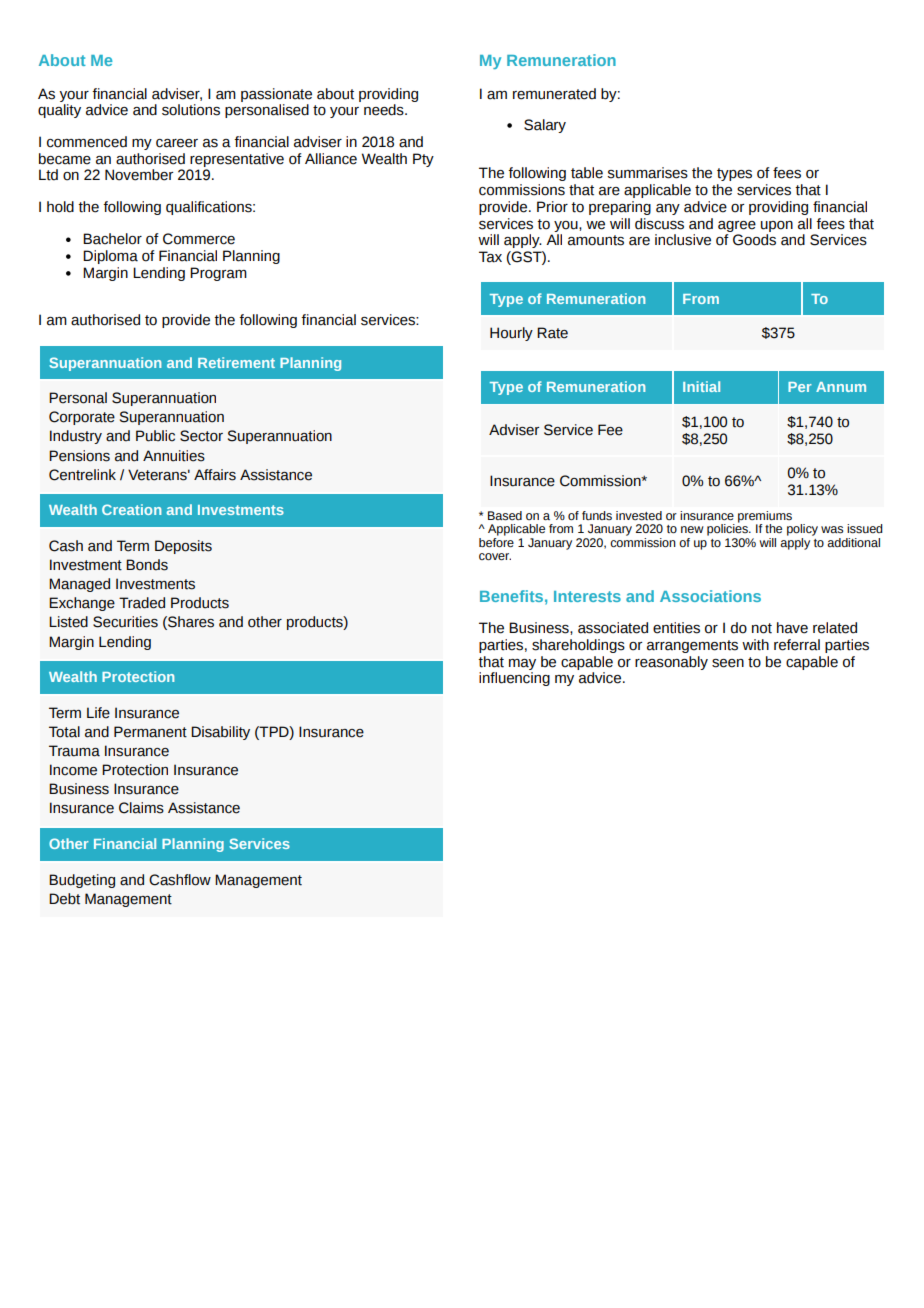 The image size is (924, 1308). What do you see at coordinates (385, 110) in the document?
I see `needs` at bounding box center [385, 110].
